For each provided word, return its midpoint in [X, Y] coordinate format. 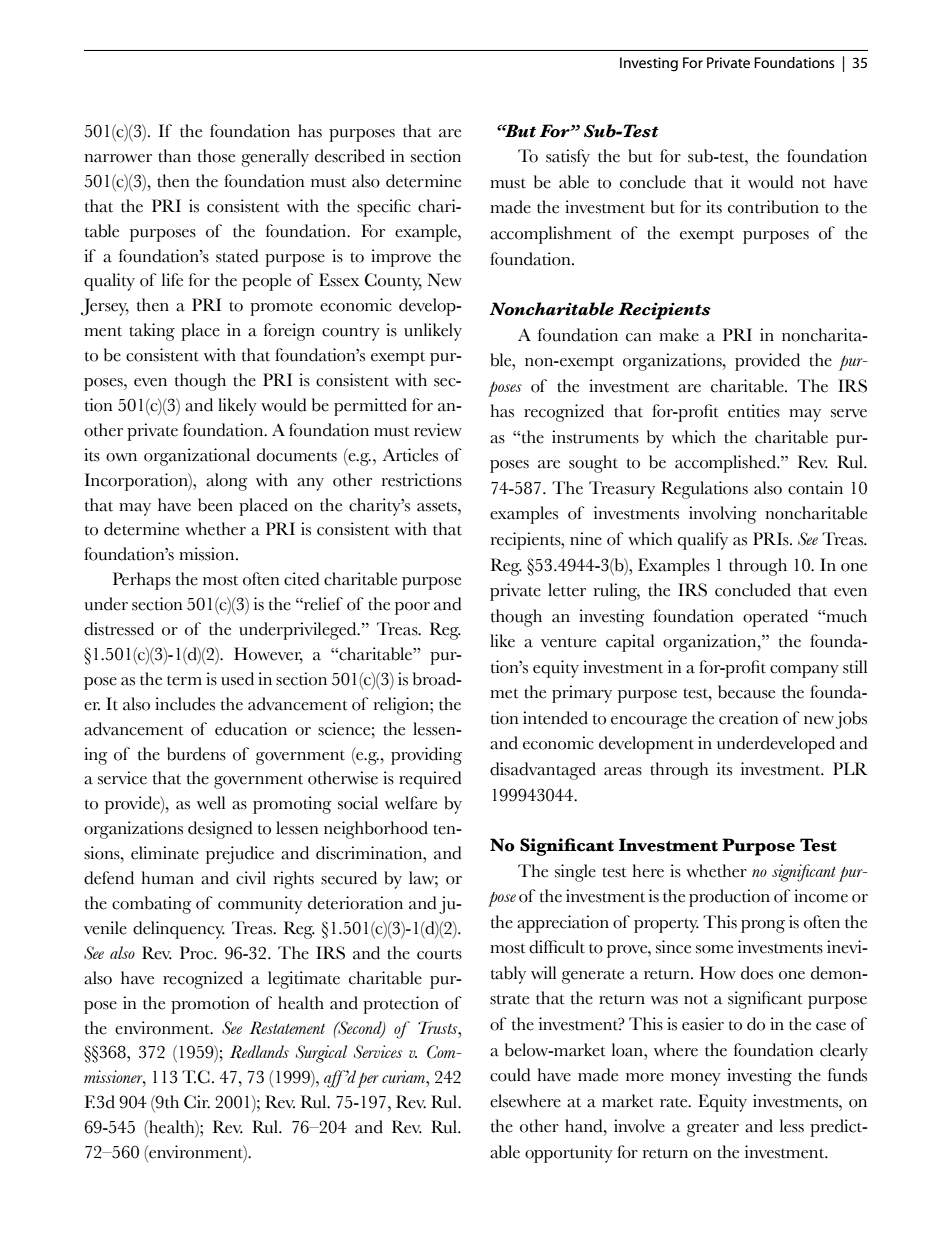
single [575, 873]
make [679, 335]
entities [754, 411]
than [174, 156]
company [804, 671]
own [121, 457]
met [504, 693]
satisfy [568, 158]
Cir [197, 1102]
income [821, 896]
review [438, 430]
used [237, 679]
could [510, 1075]
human [167, 878]
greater [713, 1129]
